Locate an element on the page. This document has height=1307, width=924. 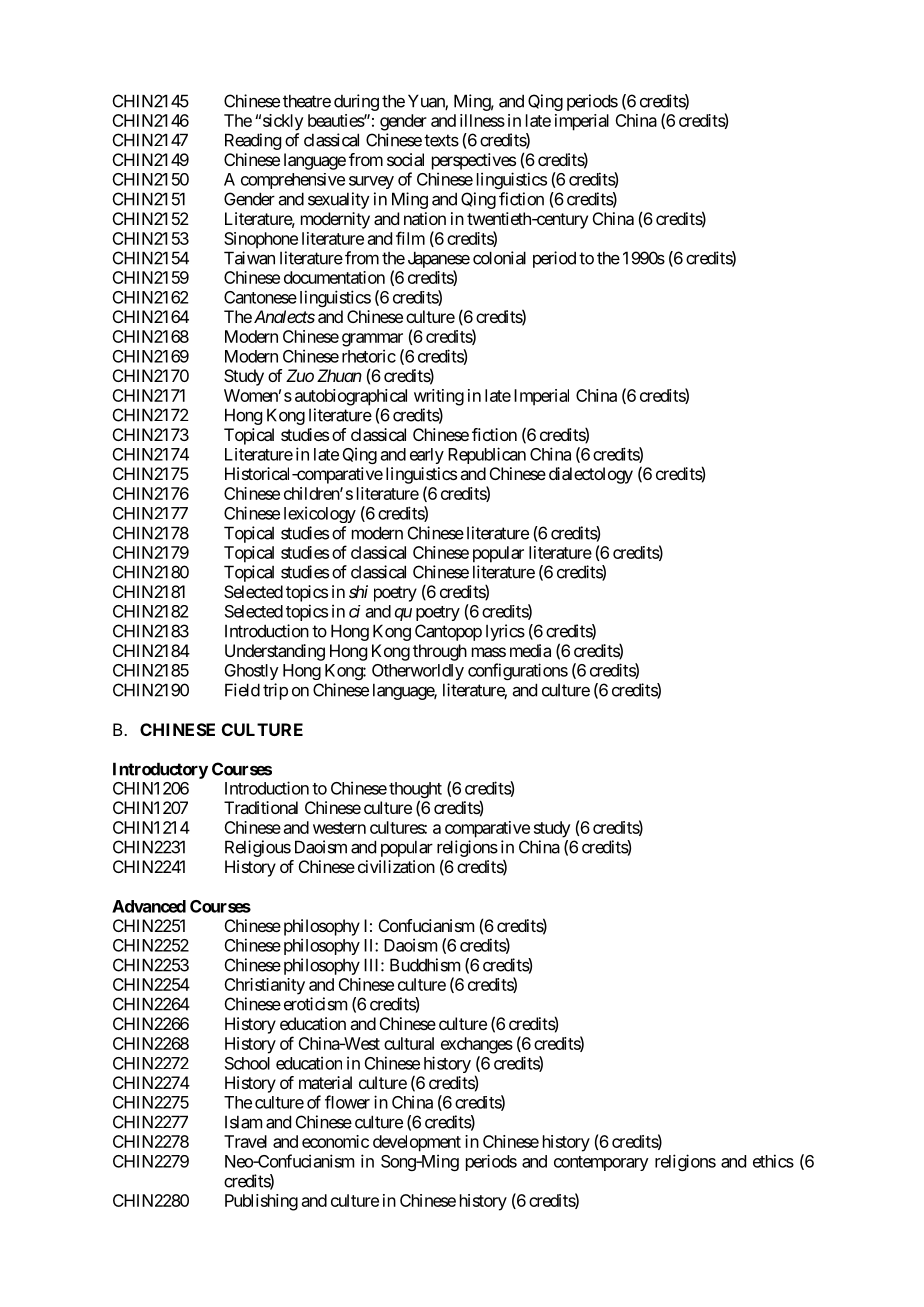
Field is located at coordinates (242, 690).
